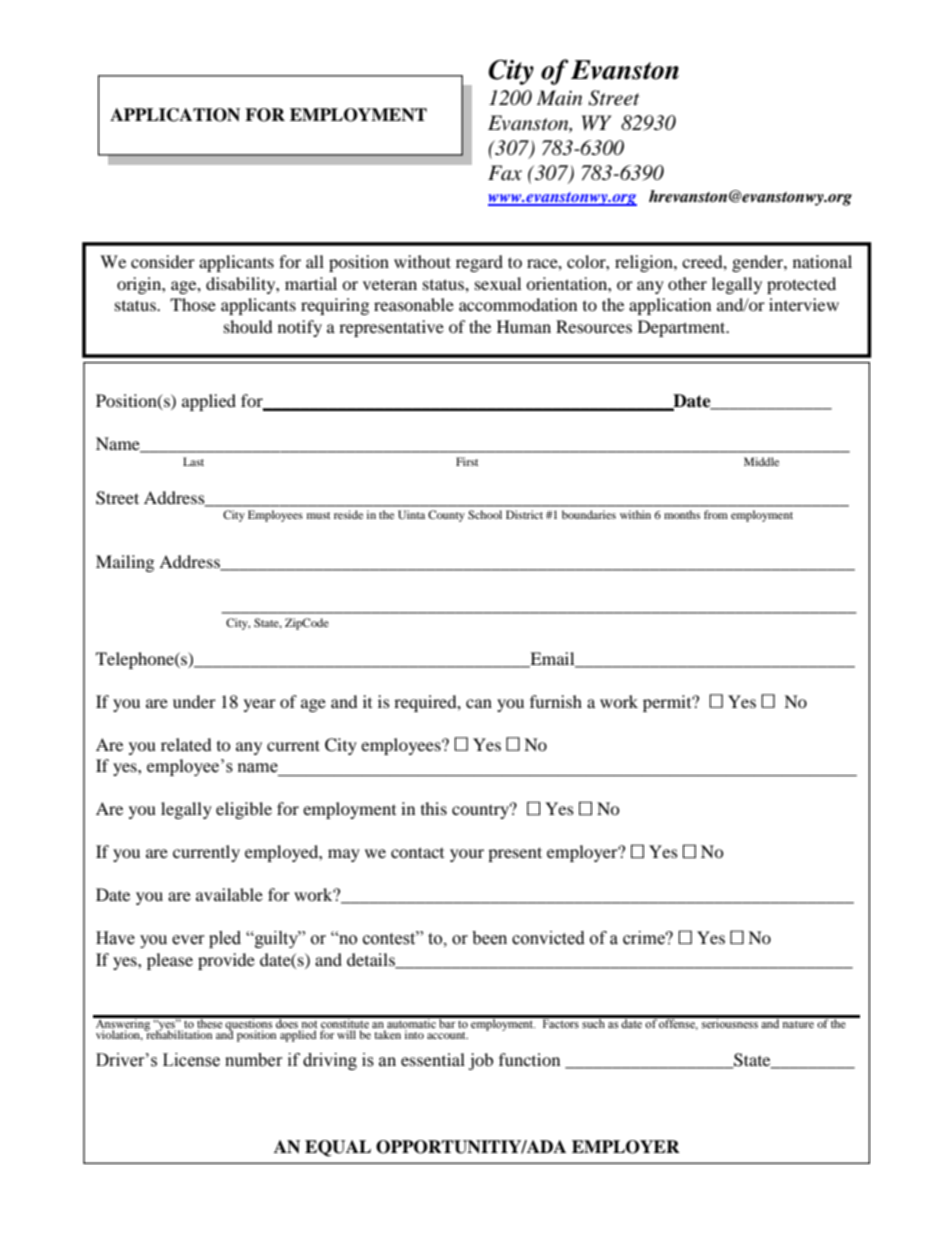  I want to click on your, so click(467, 855).
